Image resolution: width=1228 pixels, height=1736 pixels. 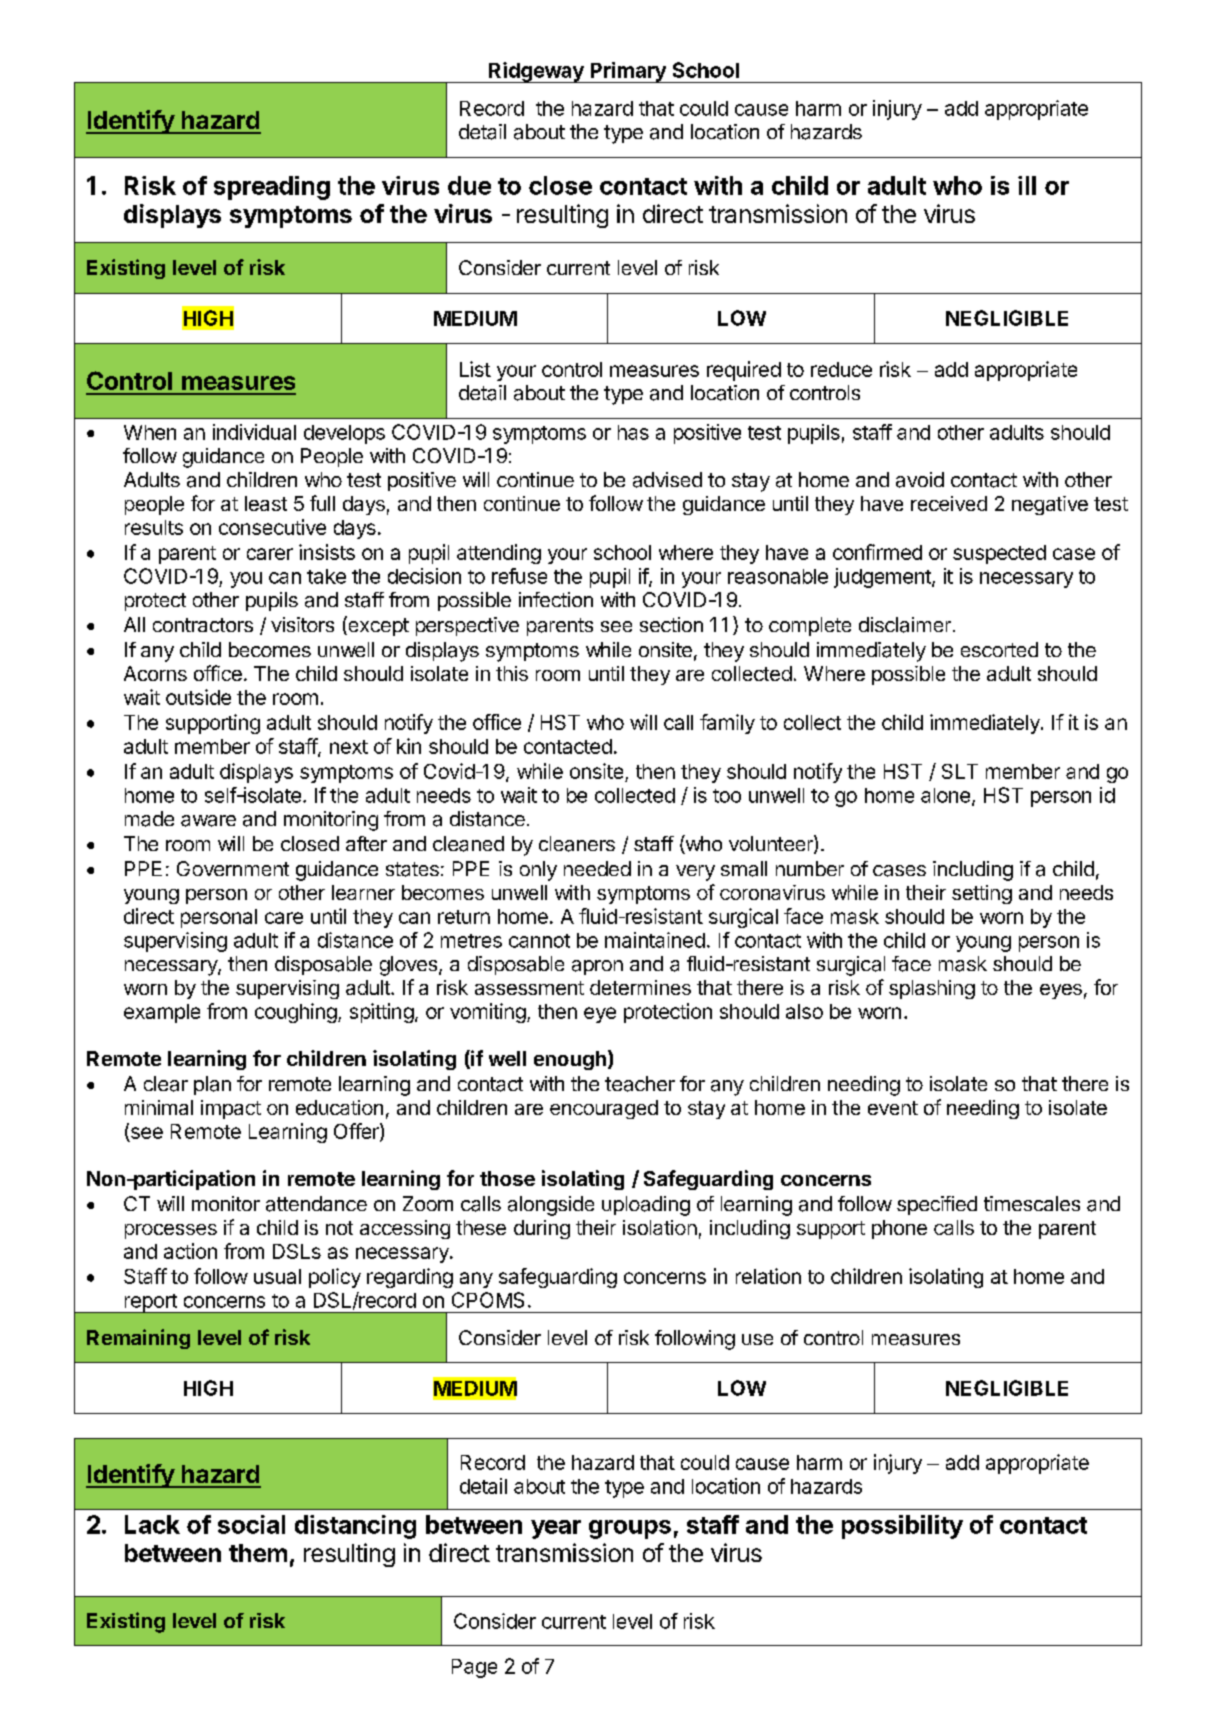 What do you see at coordinates (604, 1109) in the screenshot?
I see `encouraged` at bounding box center [604, 1109].
